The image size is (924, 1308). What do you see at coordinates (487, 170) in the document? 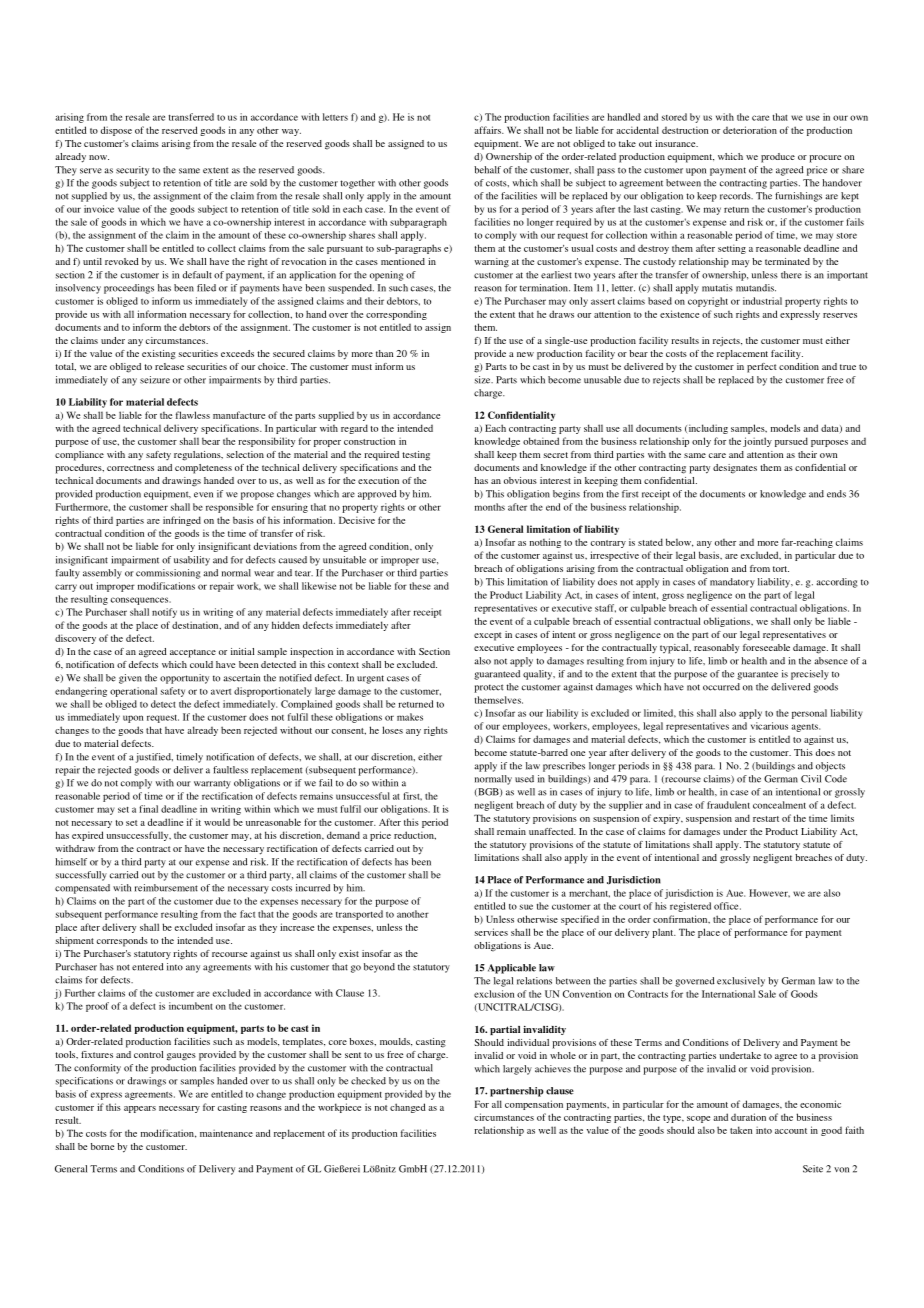
I see `behalf` at bounding box center [487, 170].
